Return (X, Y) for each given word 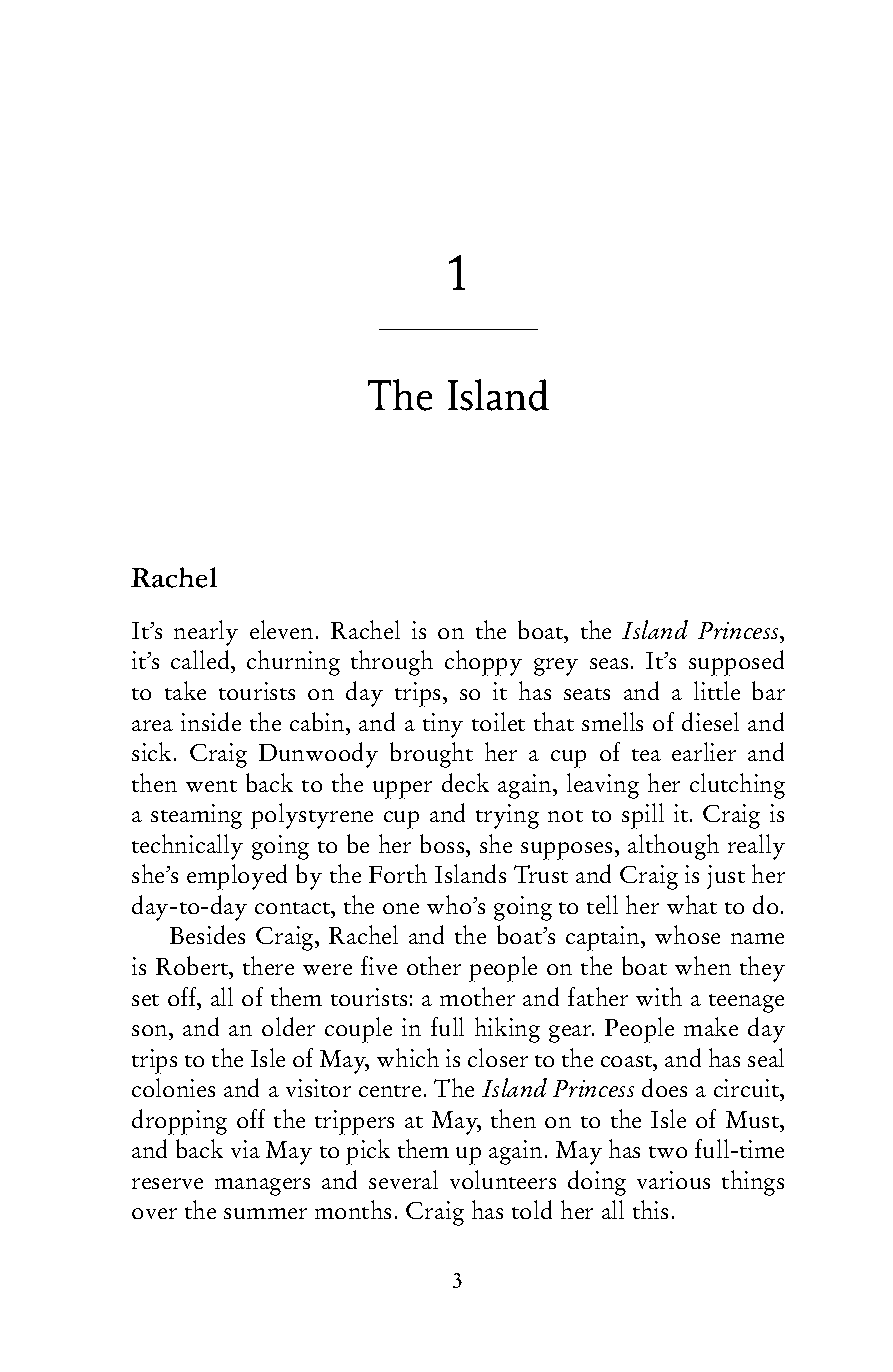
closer (498, 1057)
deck (465, 782)
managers (262, 1187)
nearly (206, 633)
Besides (207, 934)
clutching (737, 786)
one (401, 908)
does (664, 1087)
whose (687, 934)
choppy (483, 663)
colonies (173, 1087)
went (211, 786)
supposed (736, 663)
